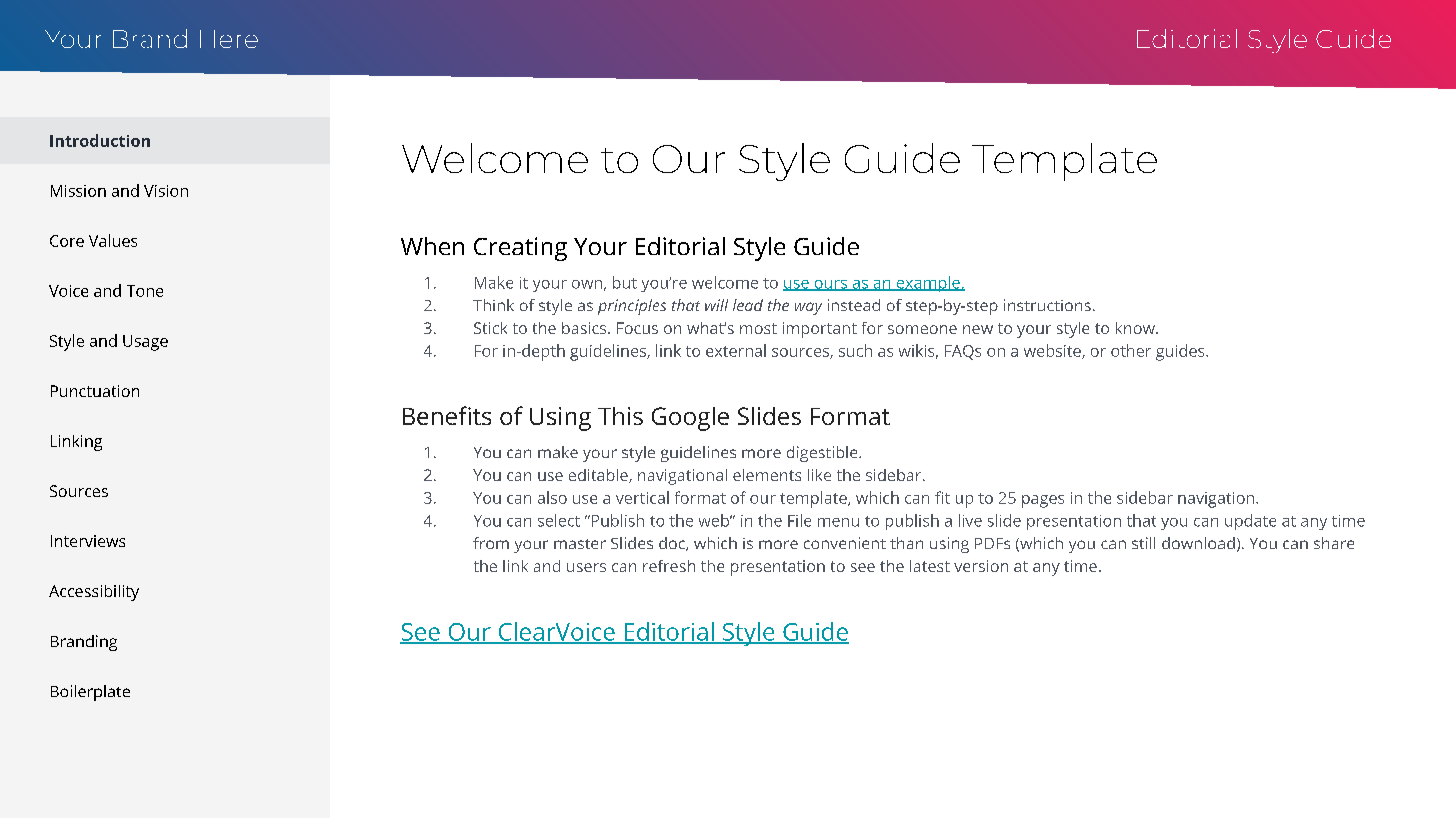 The width and height of the page is (1456, 819). Describe the element at coordinates (520, 249) in the page. I see `Creating` at that location.
